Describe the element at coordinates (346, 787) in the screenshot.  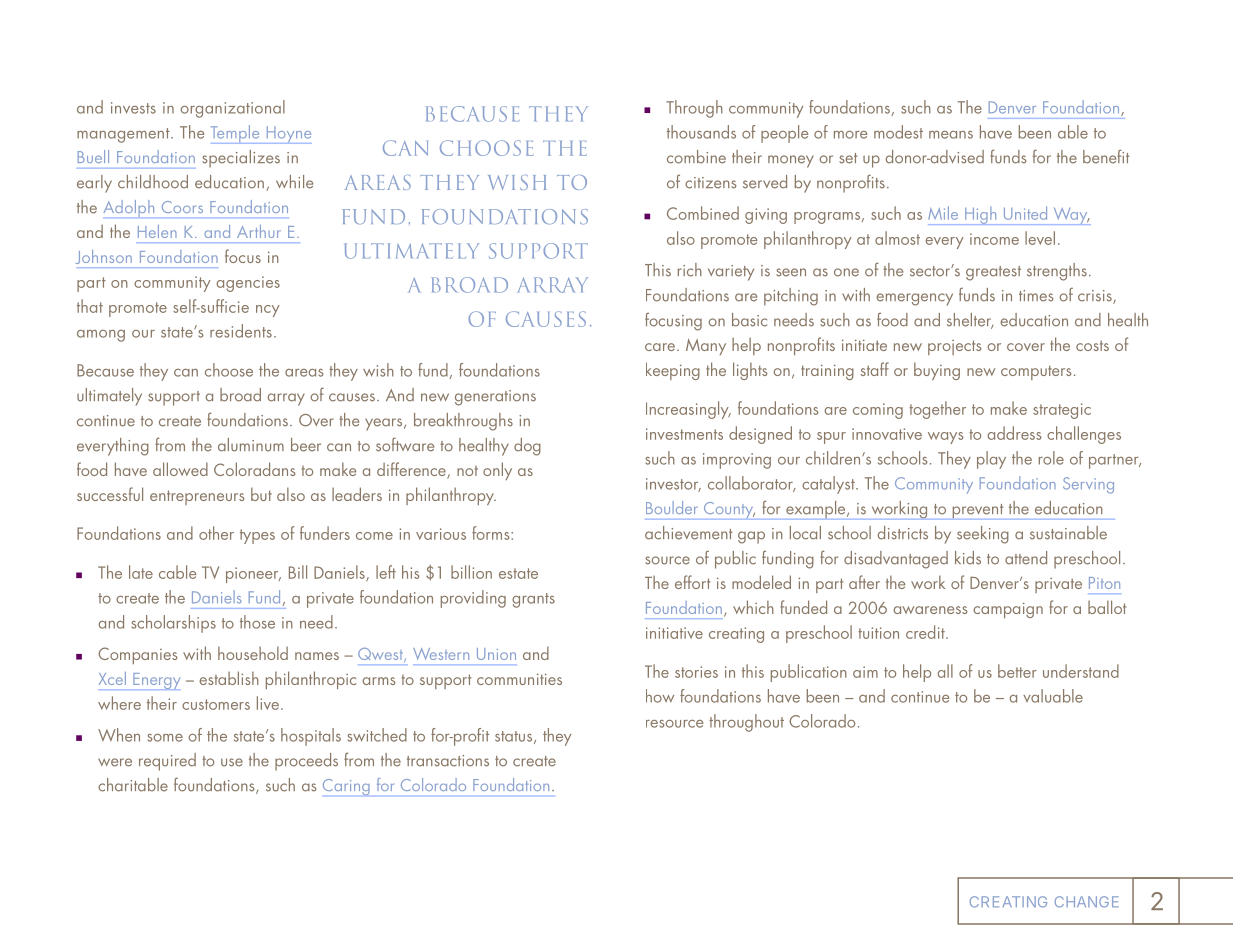
I see `Caring` at that location.
